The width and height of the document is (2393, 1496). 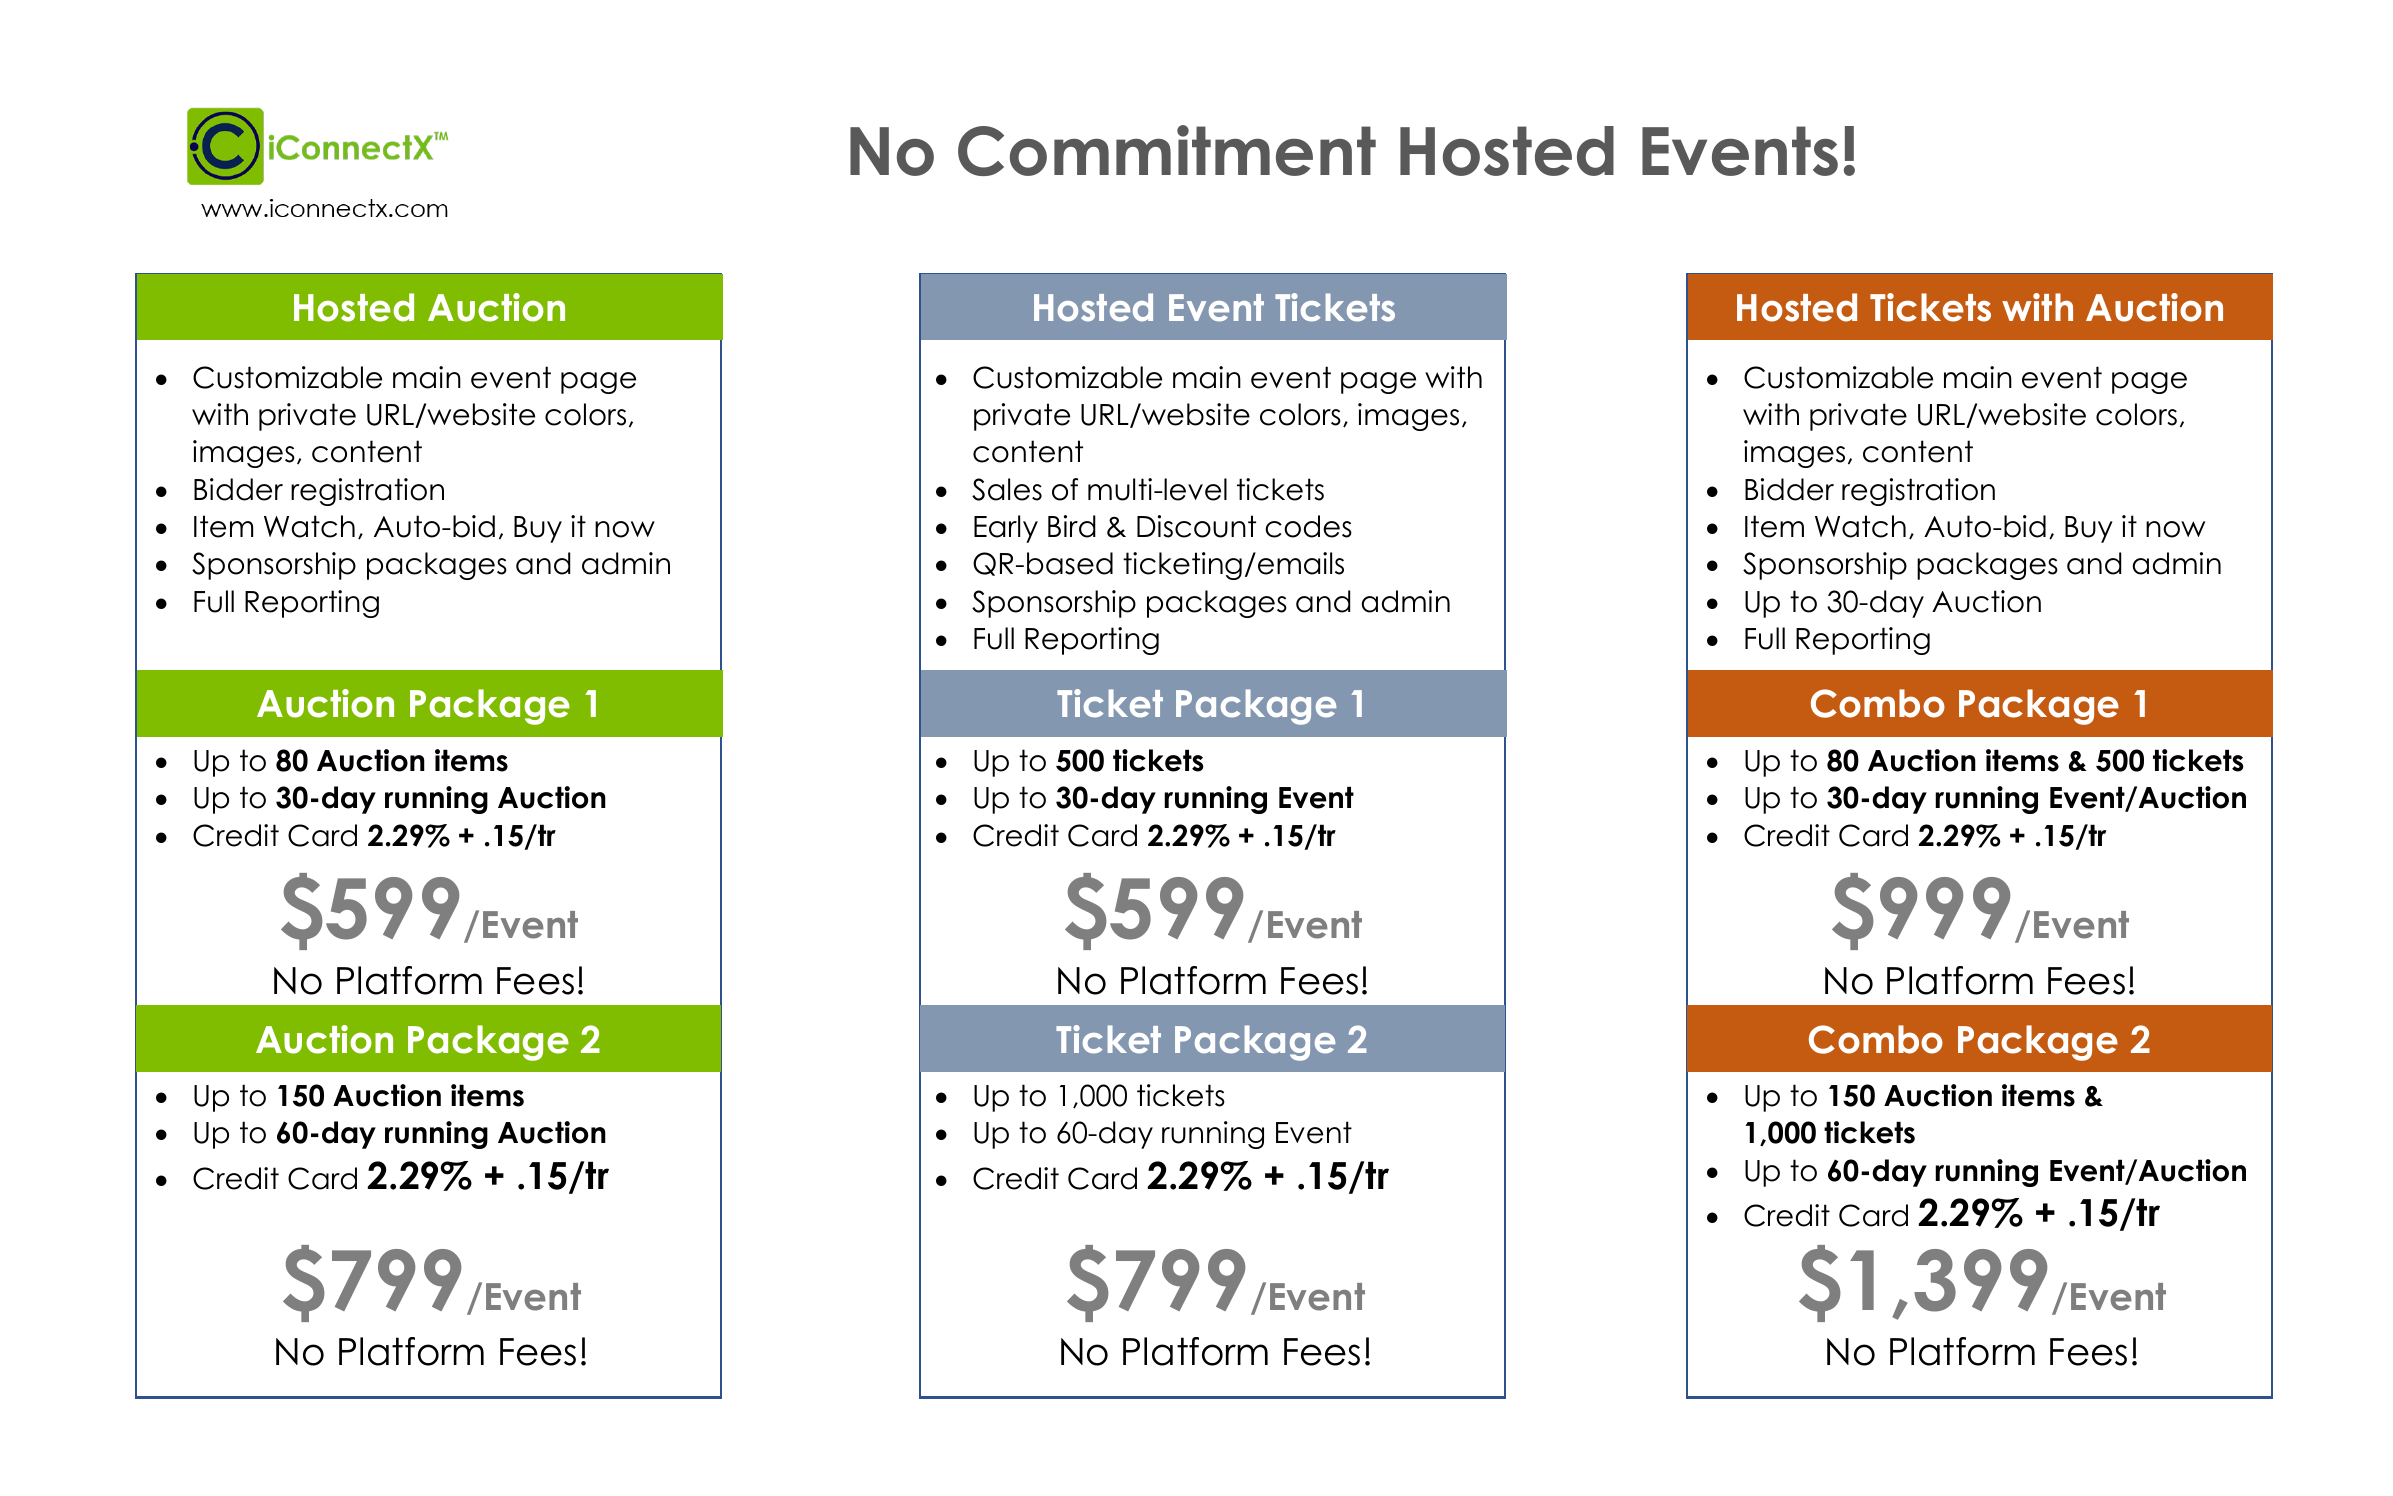 What do you see at coordinates (1007, 489) in the document?
I see `Sales` at bounding box center [1007, 489].
